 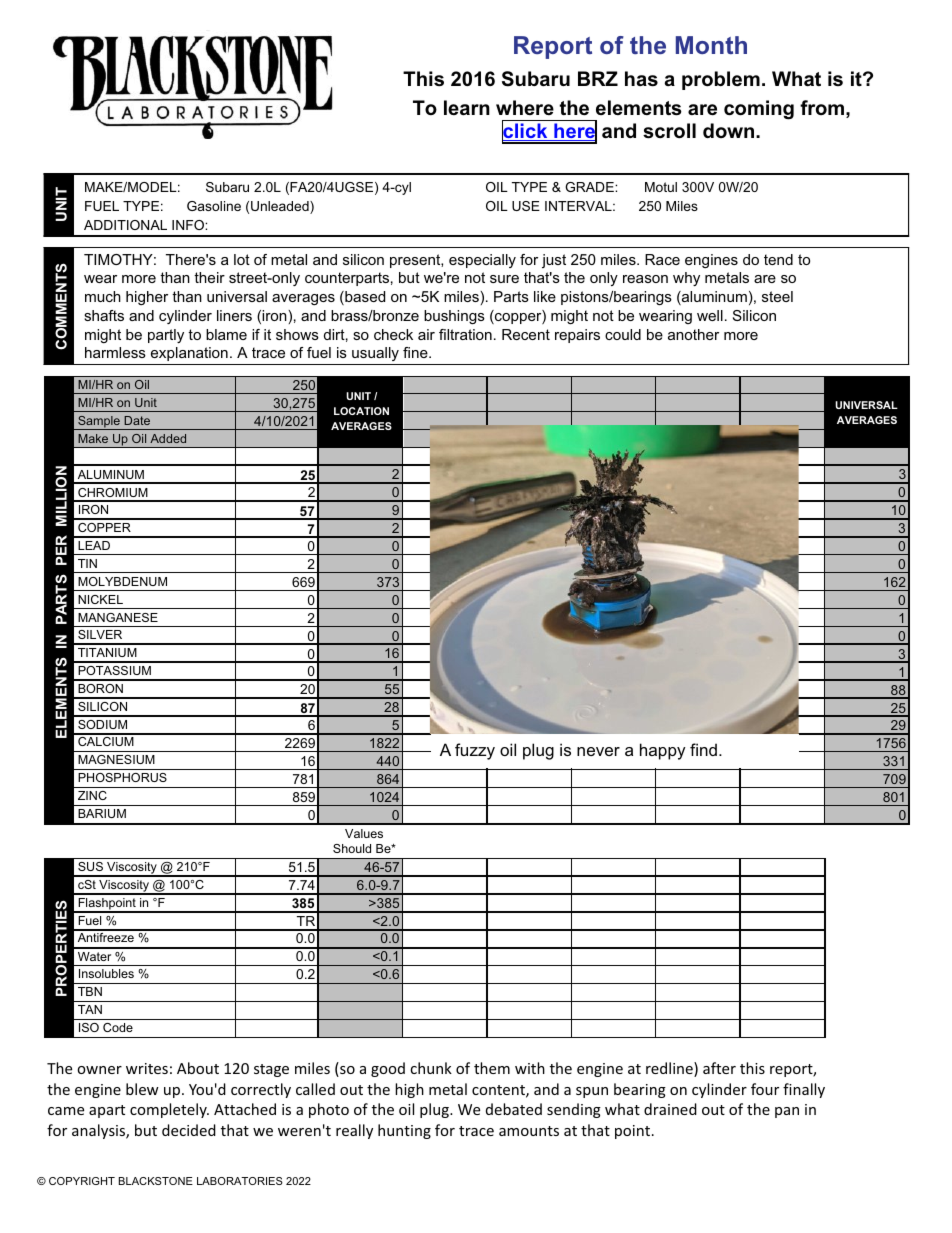 What do you see at coordinates (663, 751) in the screenshot?
I see `happy` at bounding box center [663, 751].
